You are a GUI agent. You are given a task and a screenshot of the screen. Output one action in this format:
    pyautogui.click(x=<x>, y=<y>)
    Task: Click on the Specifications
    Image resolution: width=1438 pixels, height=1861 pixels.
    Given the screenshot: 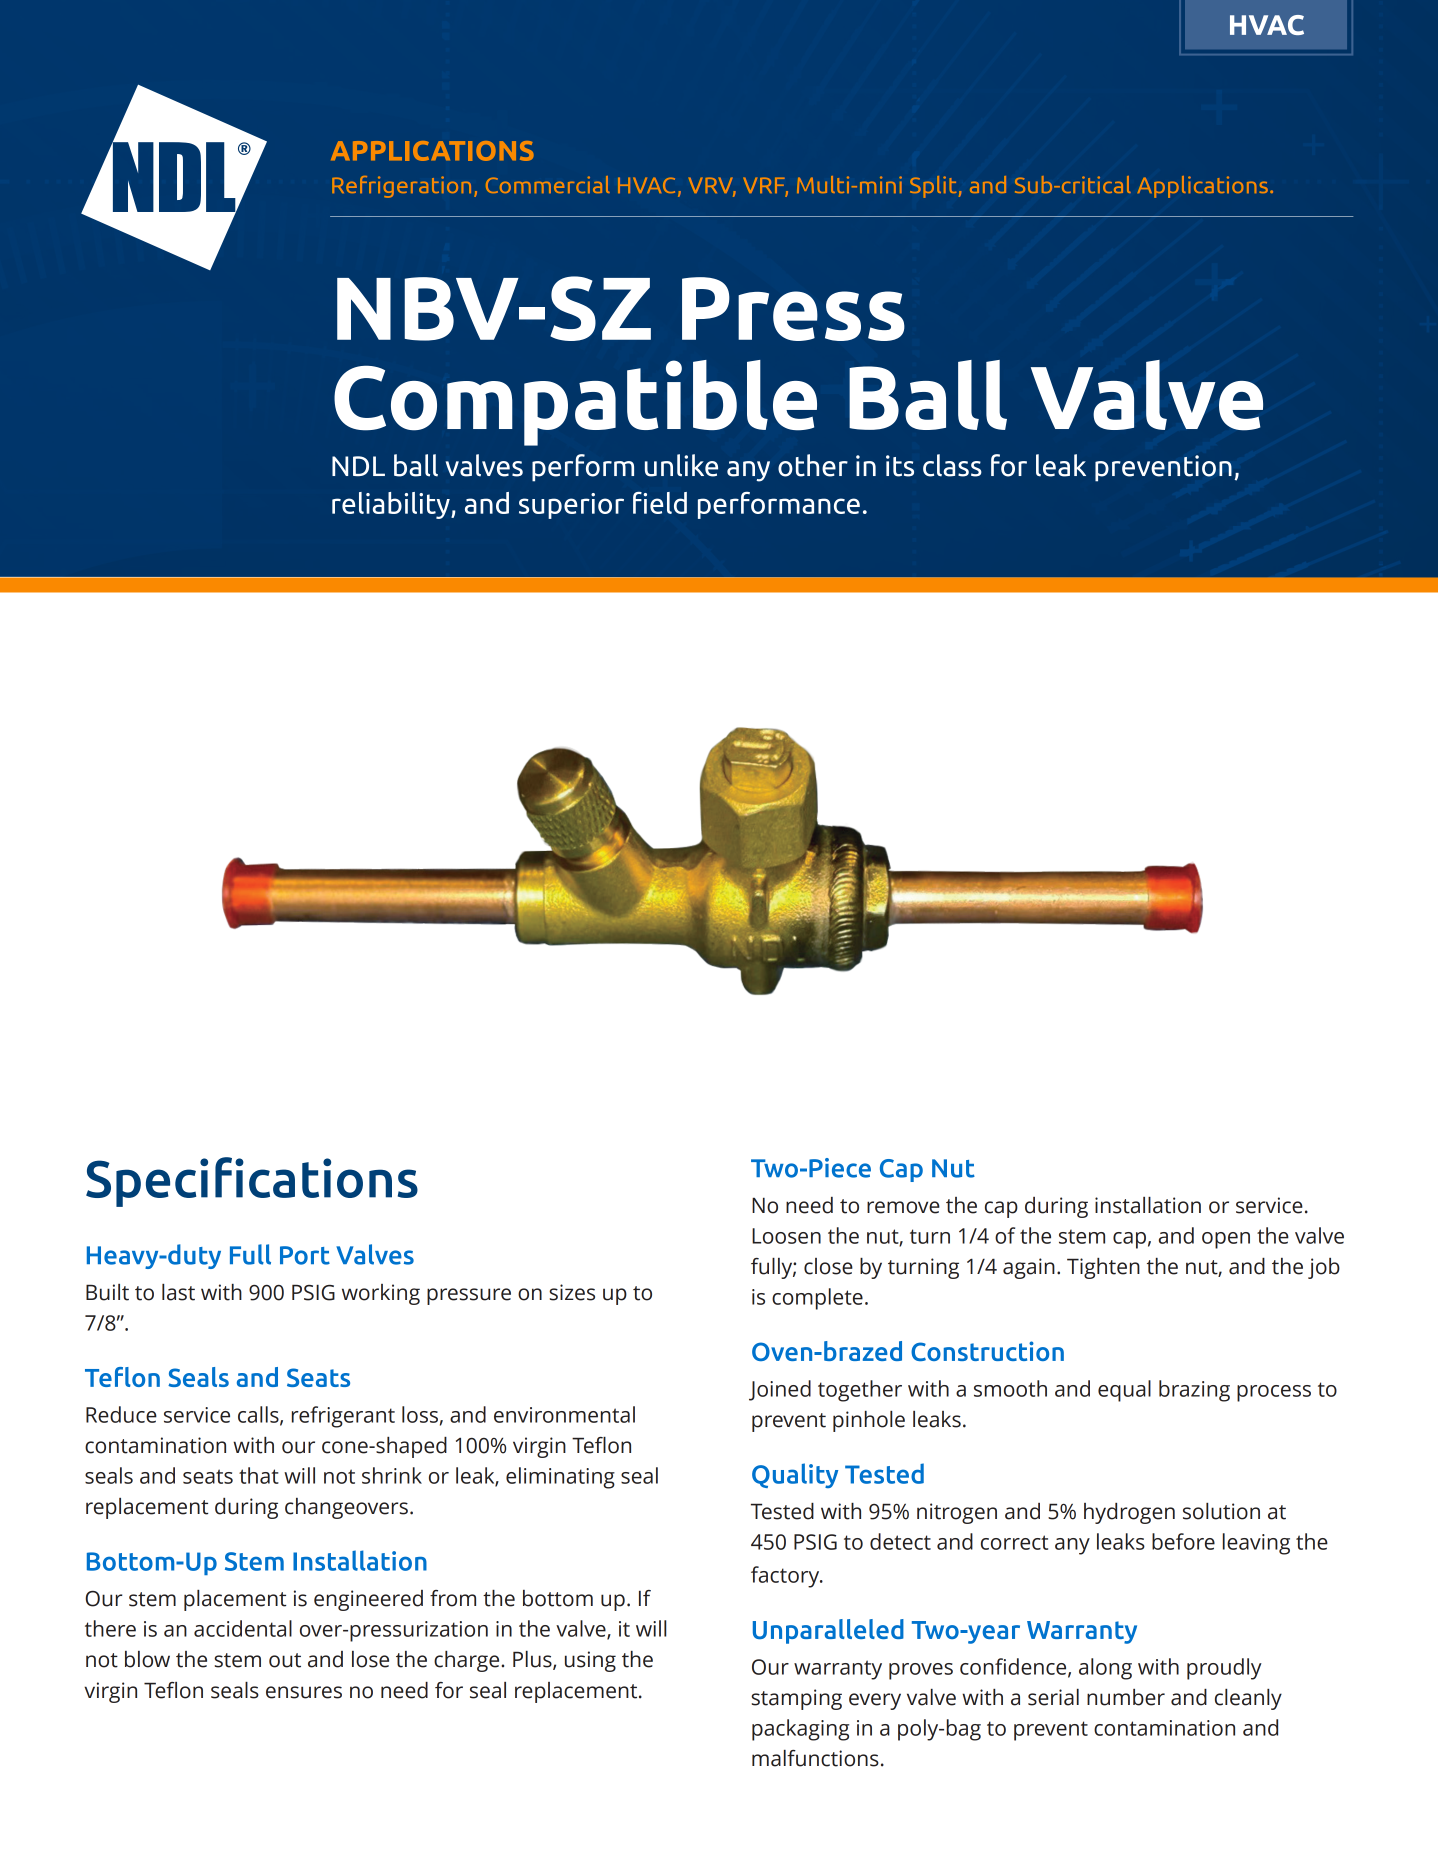 What is the action you would take?
    pyautogui.click(x=252, y=1182)
